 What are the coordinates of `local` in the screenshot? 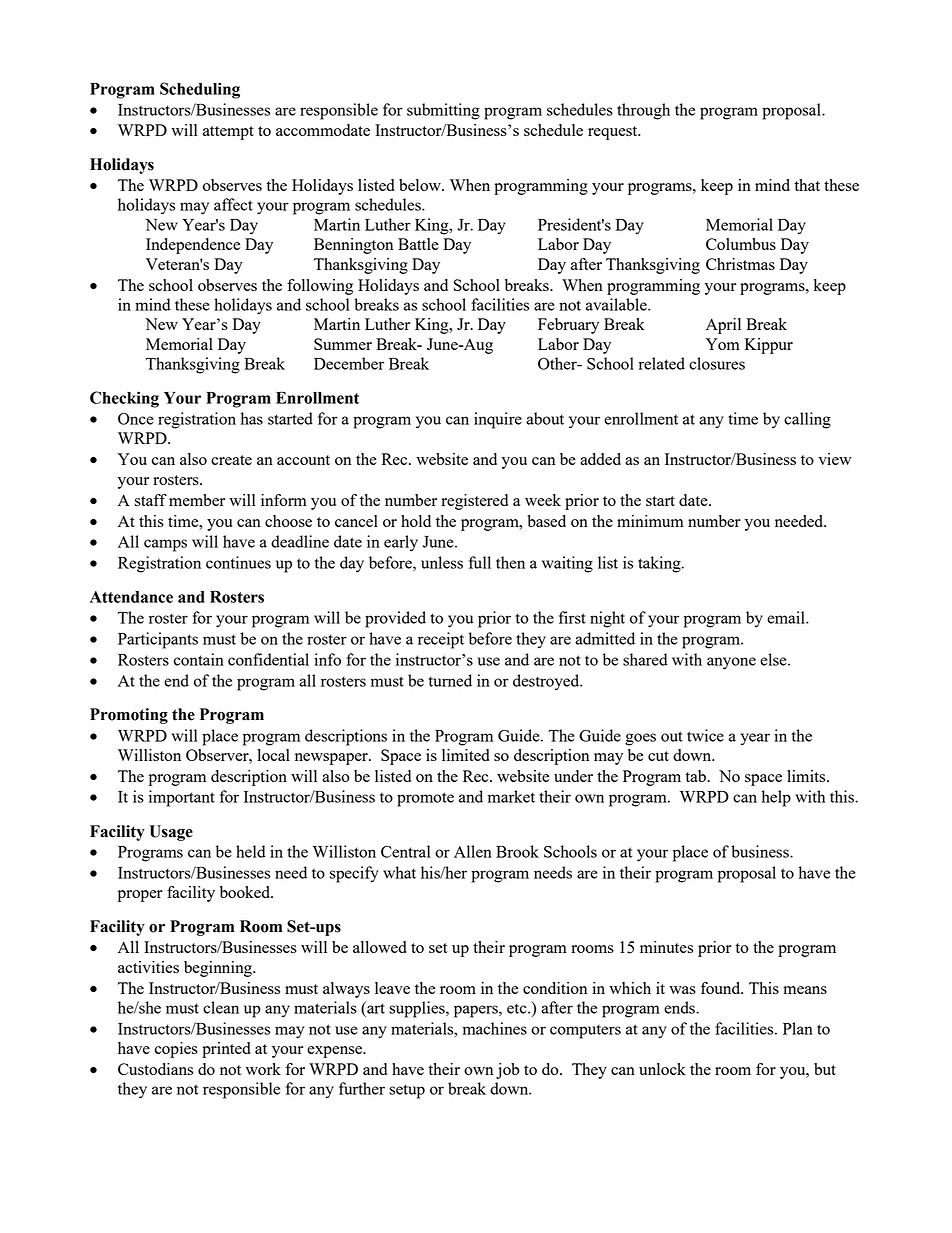 It's located at (274, 755).
